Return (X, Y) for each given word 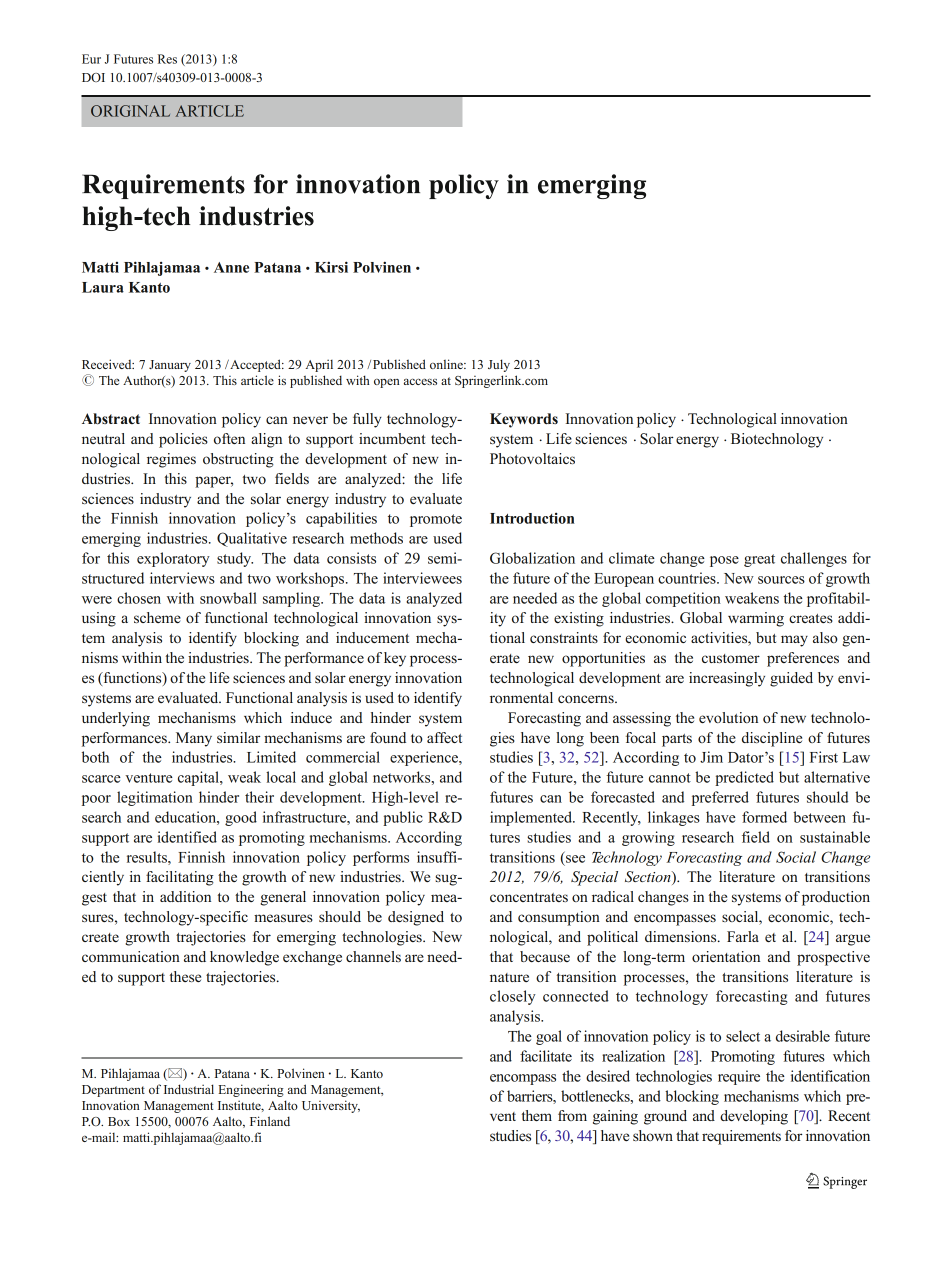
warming (756, 619)
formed (764, 817)
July (499, 365)
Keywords (524, 420)
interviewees (422, 578)
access (420, 381)
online (447, 364)
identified (187, 837)
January (170, 366)
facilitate (546, 1056)
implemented (532, 818)
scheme (157, 617)
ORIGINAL (130, 111)
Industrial (189, 1089)
